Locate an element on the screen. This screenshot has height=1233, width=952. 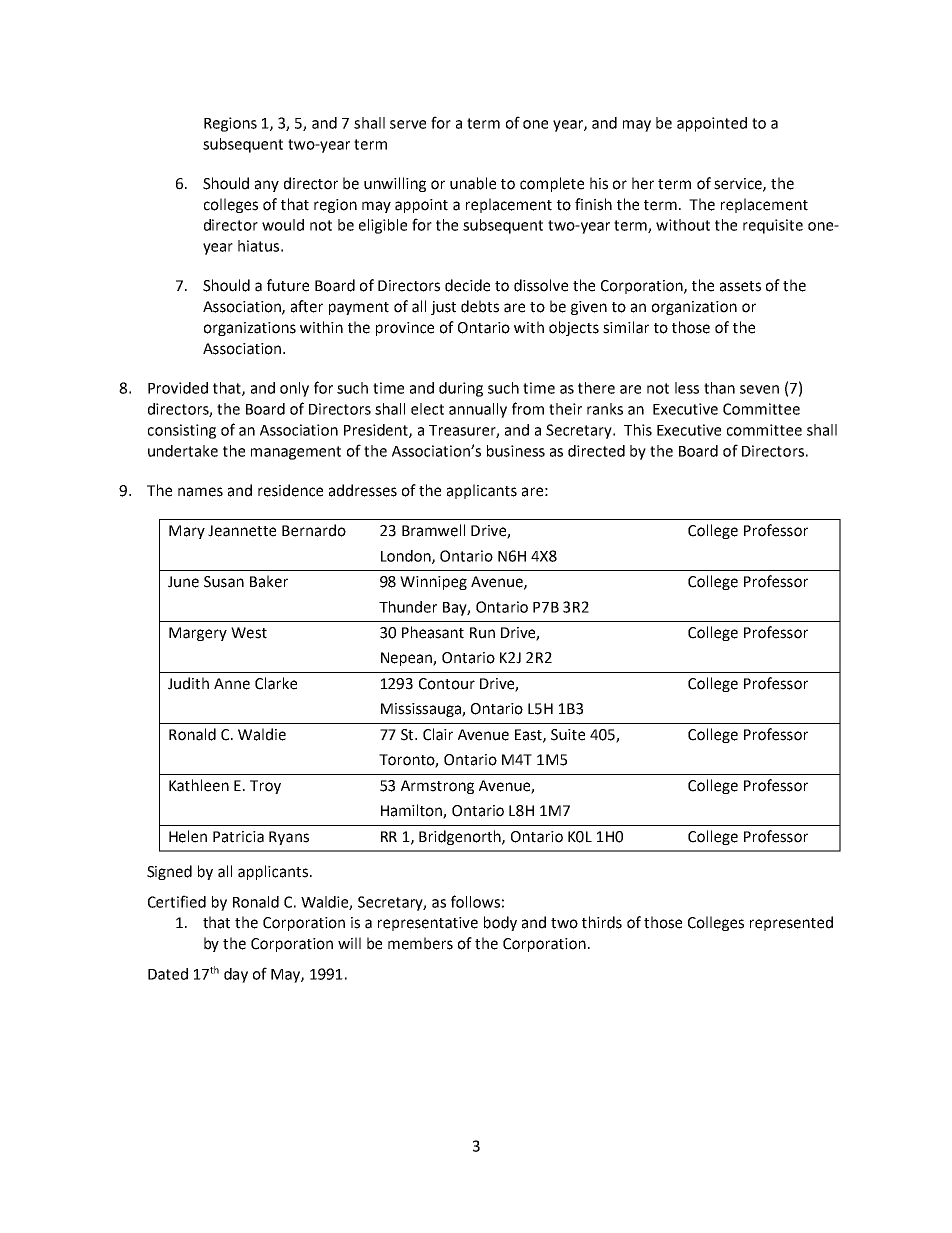
Clarke is located at coordinates (276, 683).
